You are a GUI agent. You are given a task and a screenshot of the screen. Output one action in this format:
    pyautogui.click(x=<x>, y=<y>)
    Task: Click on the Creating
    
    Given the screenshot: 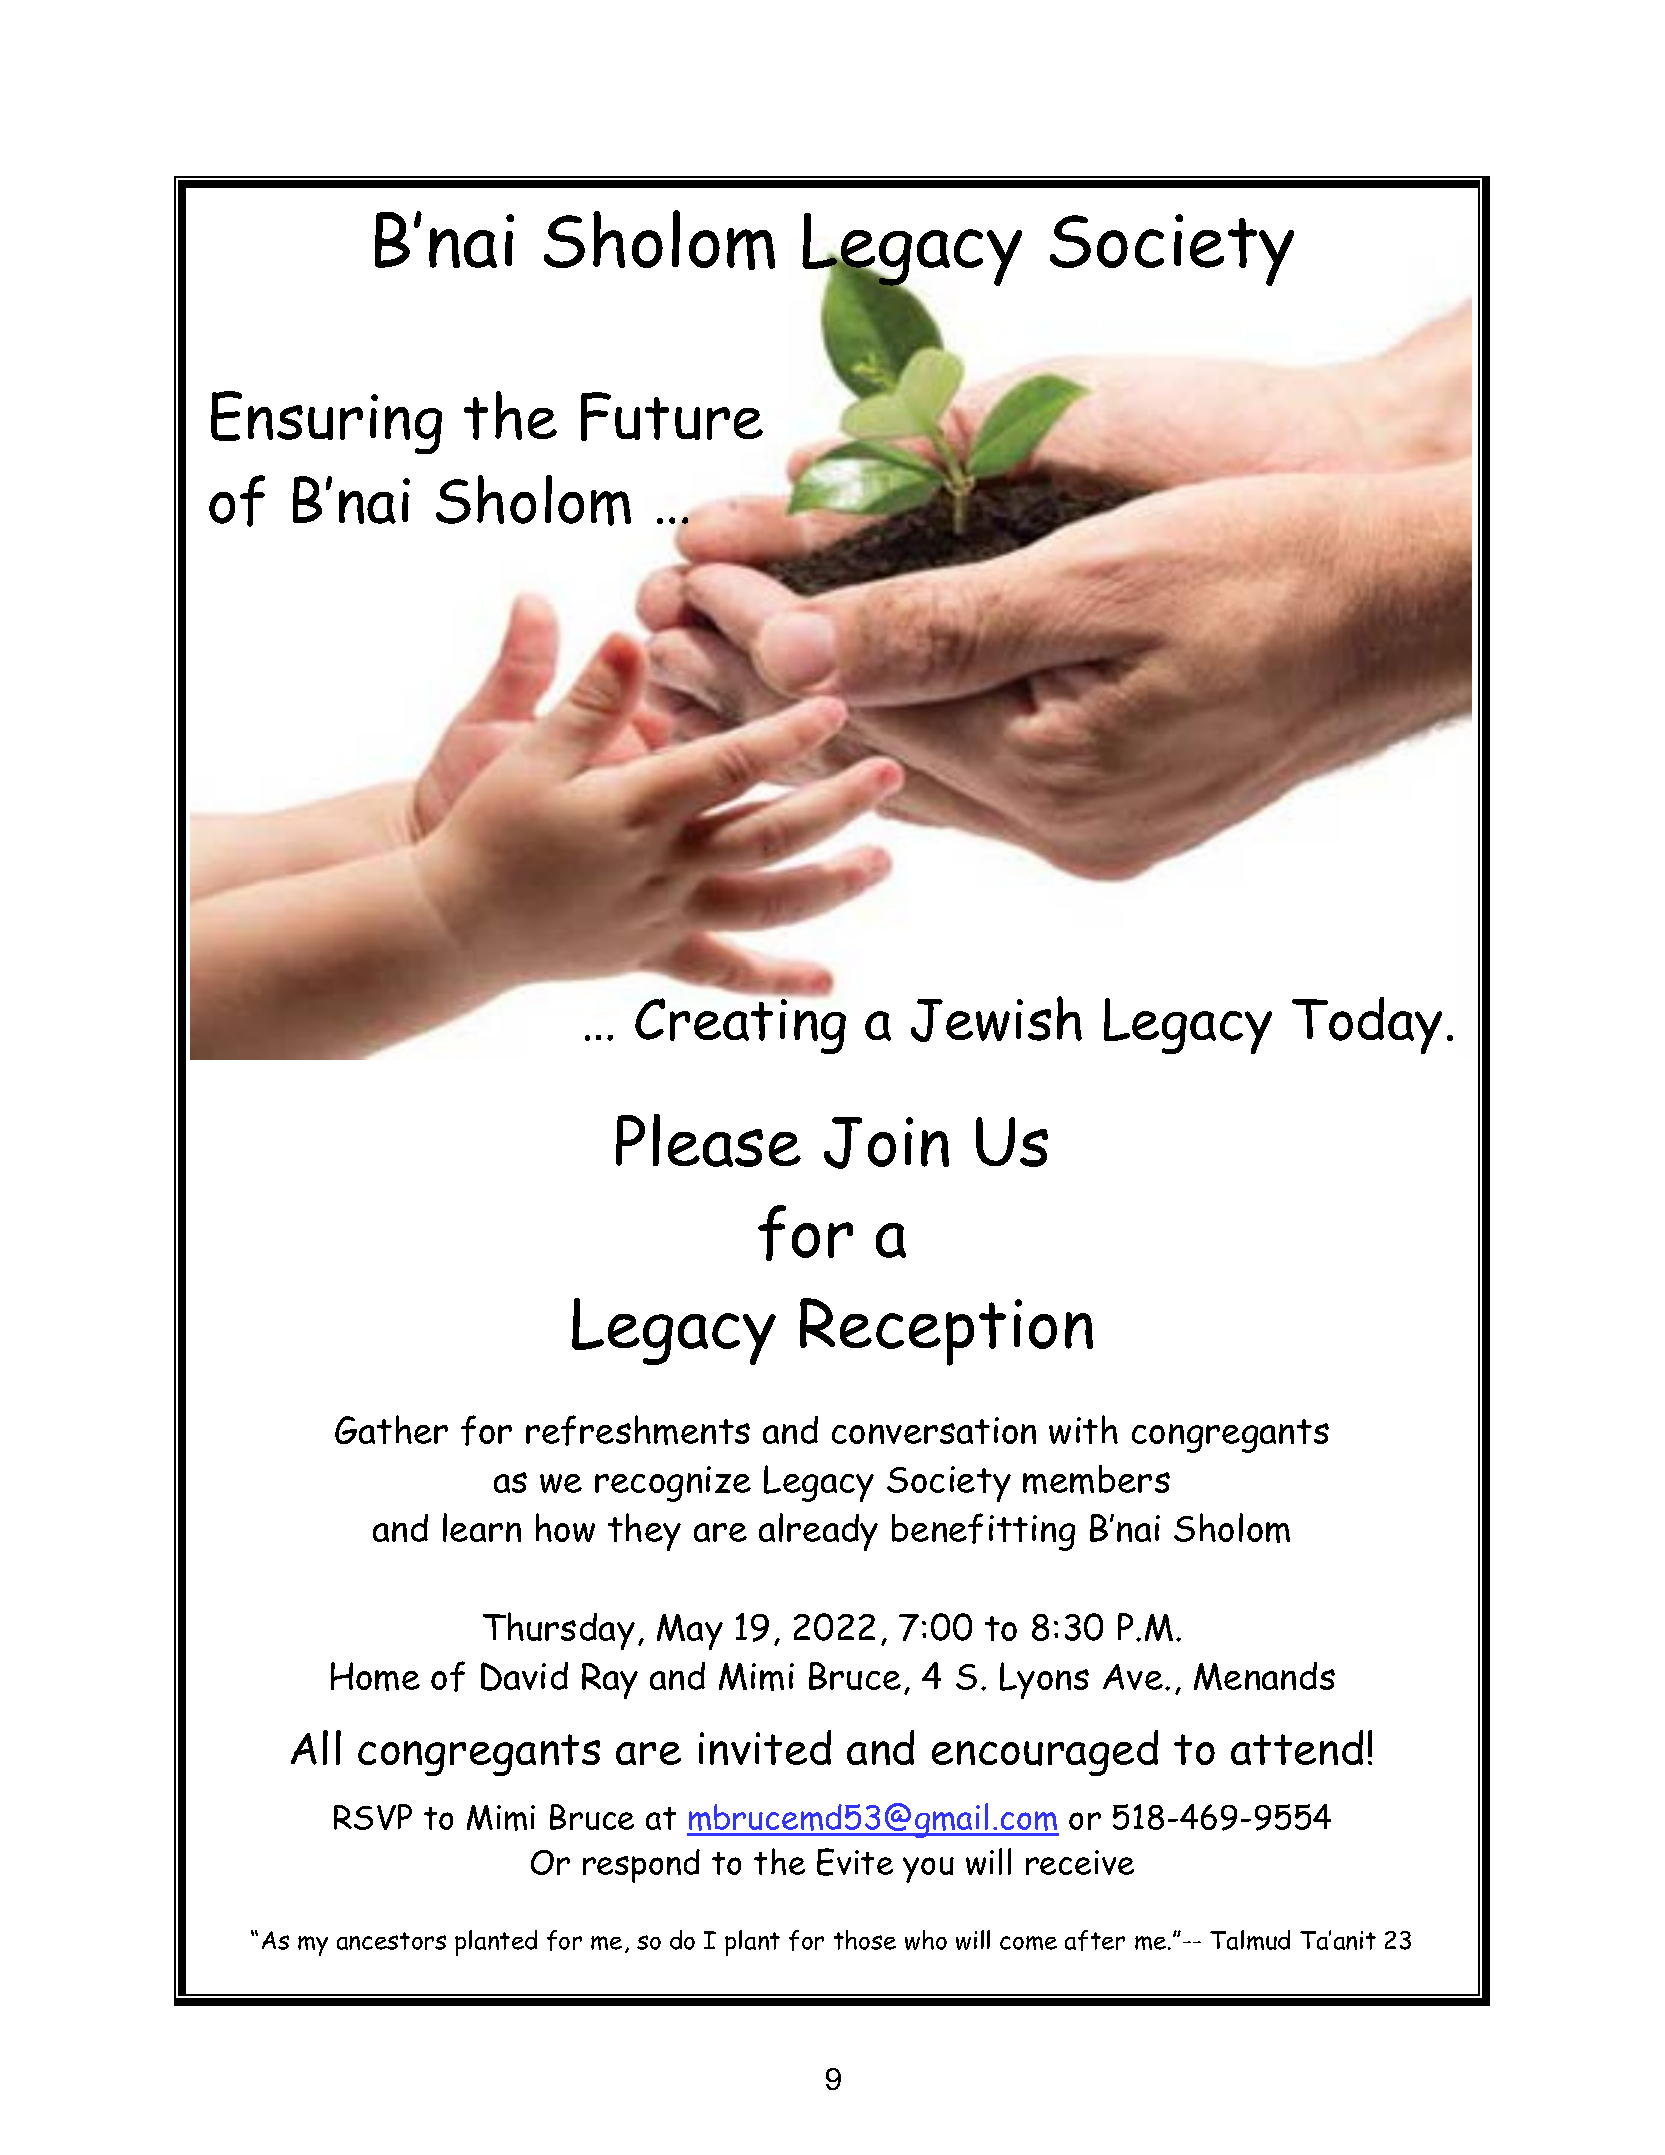 What is the action you would take?
    pyautogui.click(x=740, y=1025)
